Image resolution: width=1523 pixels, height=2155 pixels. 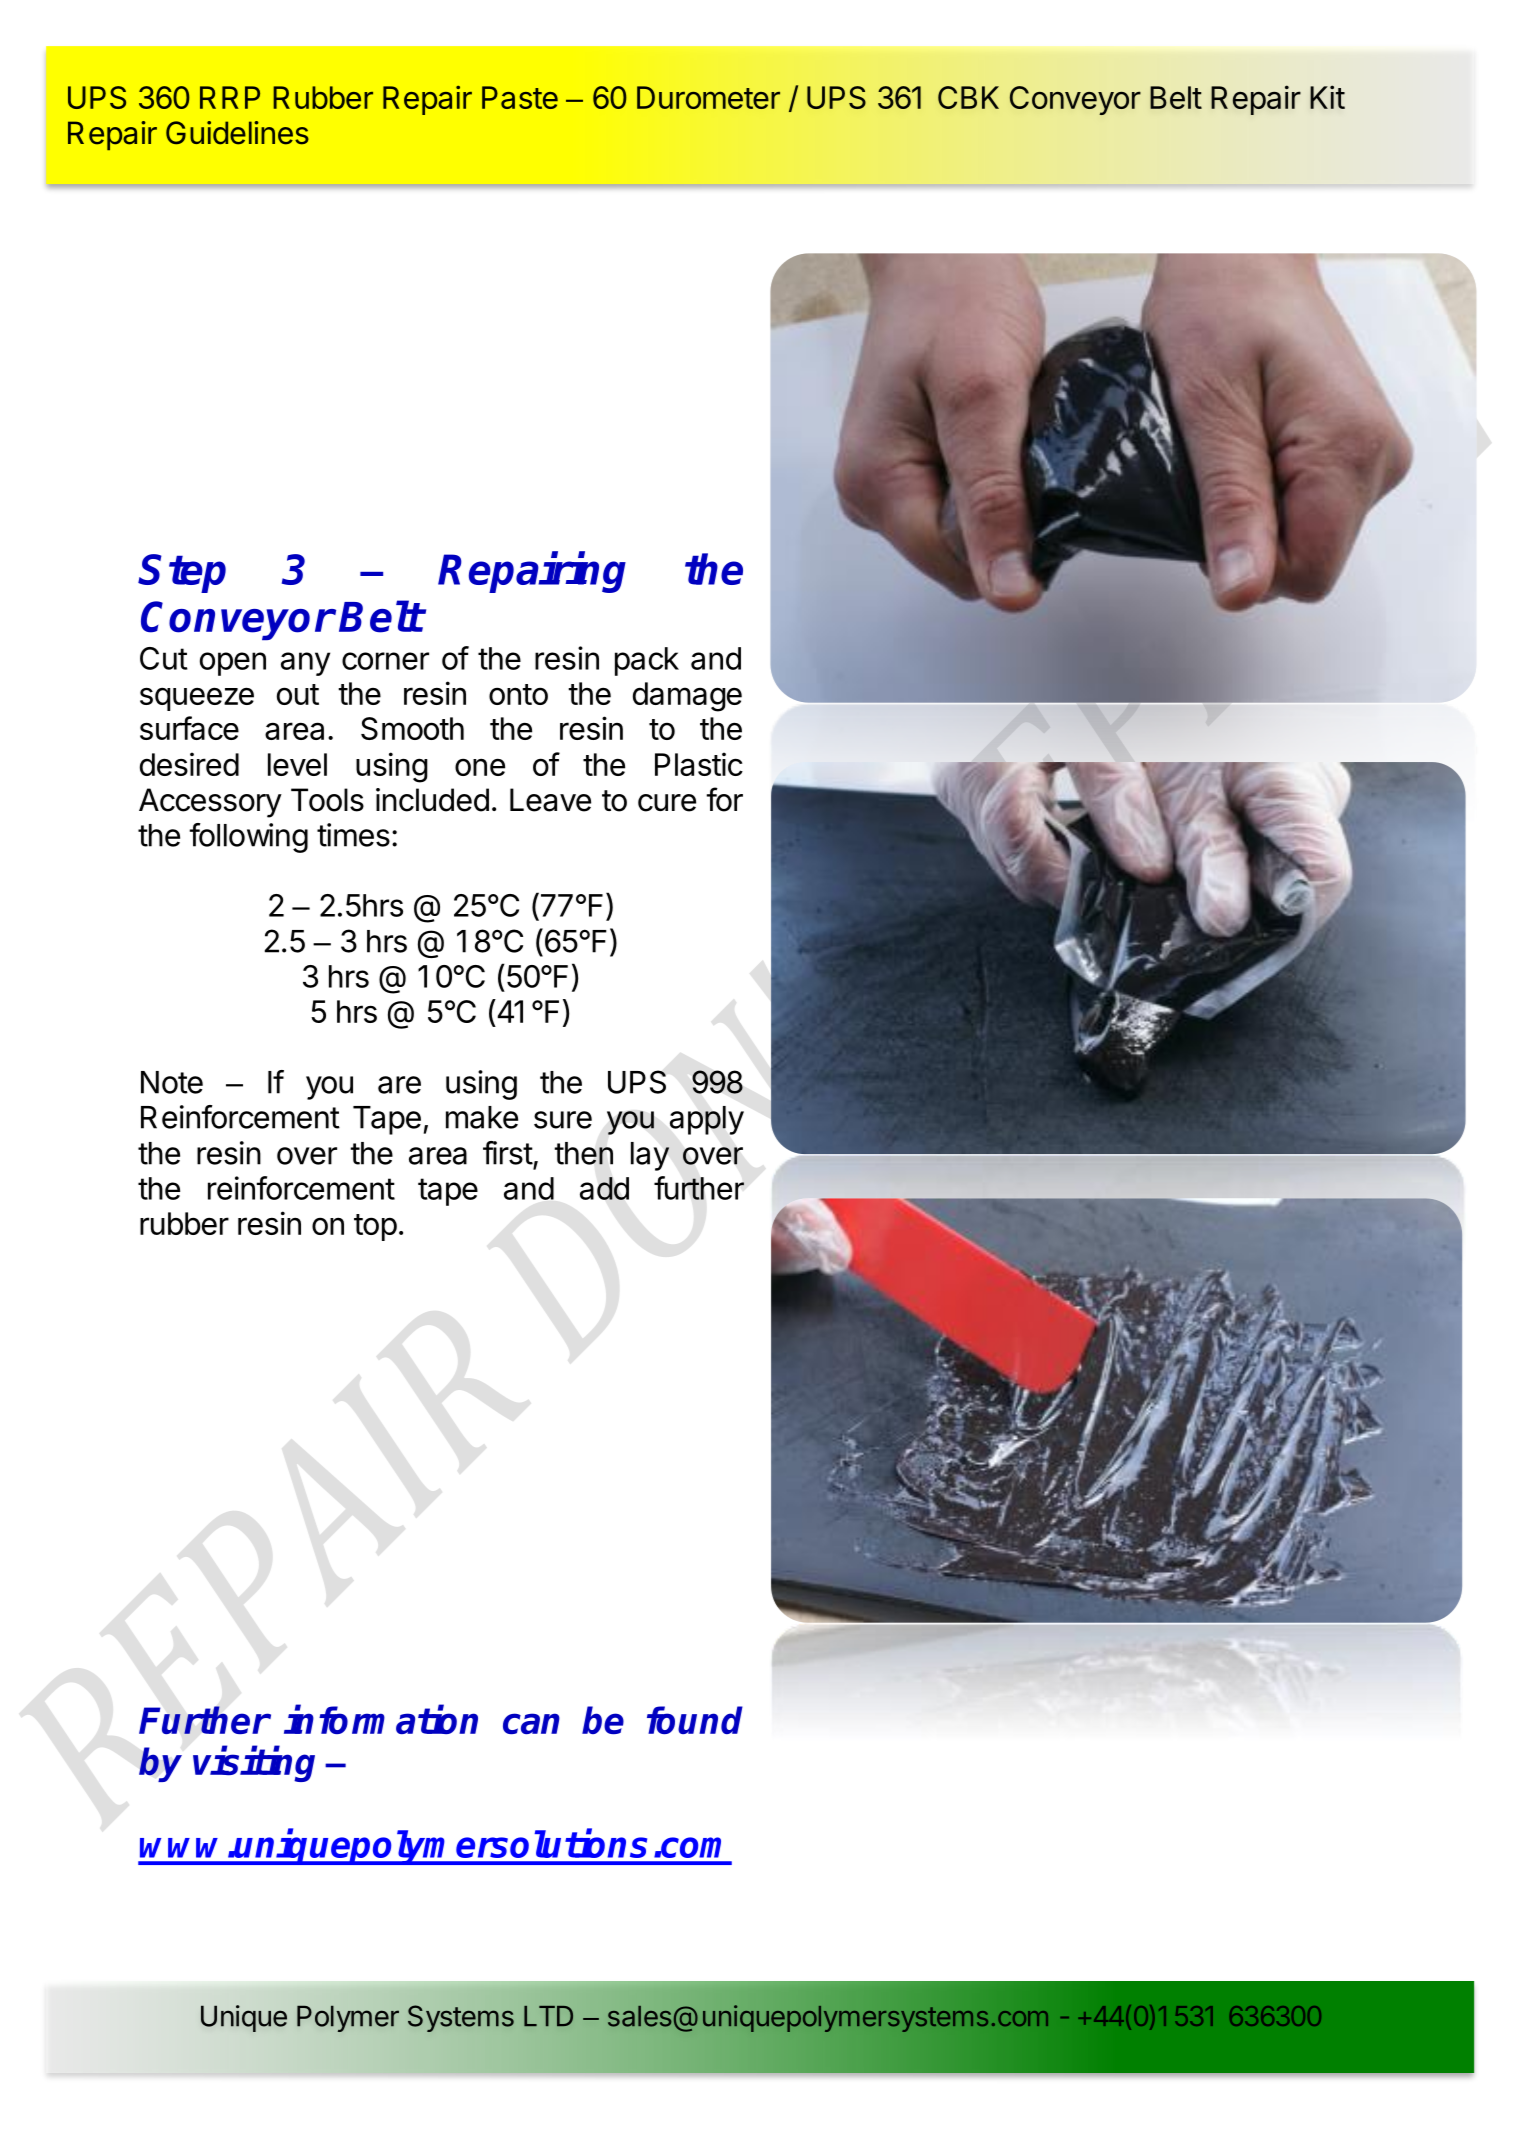 What do you see at coordinates (172, 1082) in the screenshot?
I see `Note` at bounding box center [172, 1082].
